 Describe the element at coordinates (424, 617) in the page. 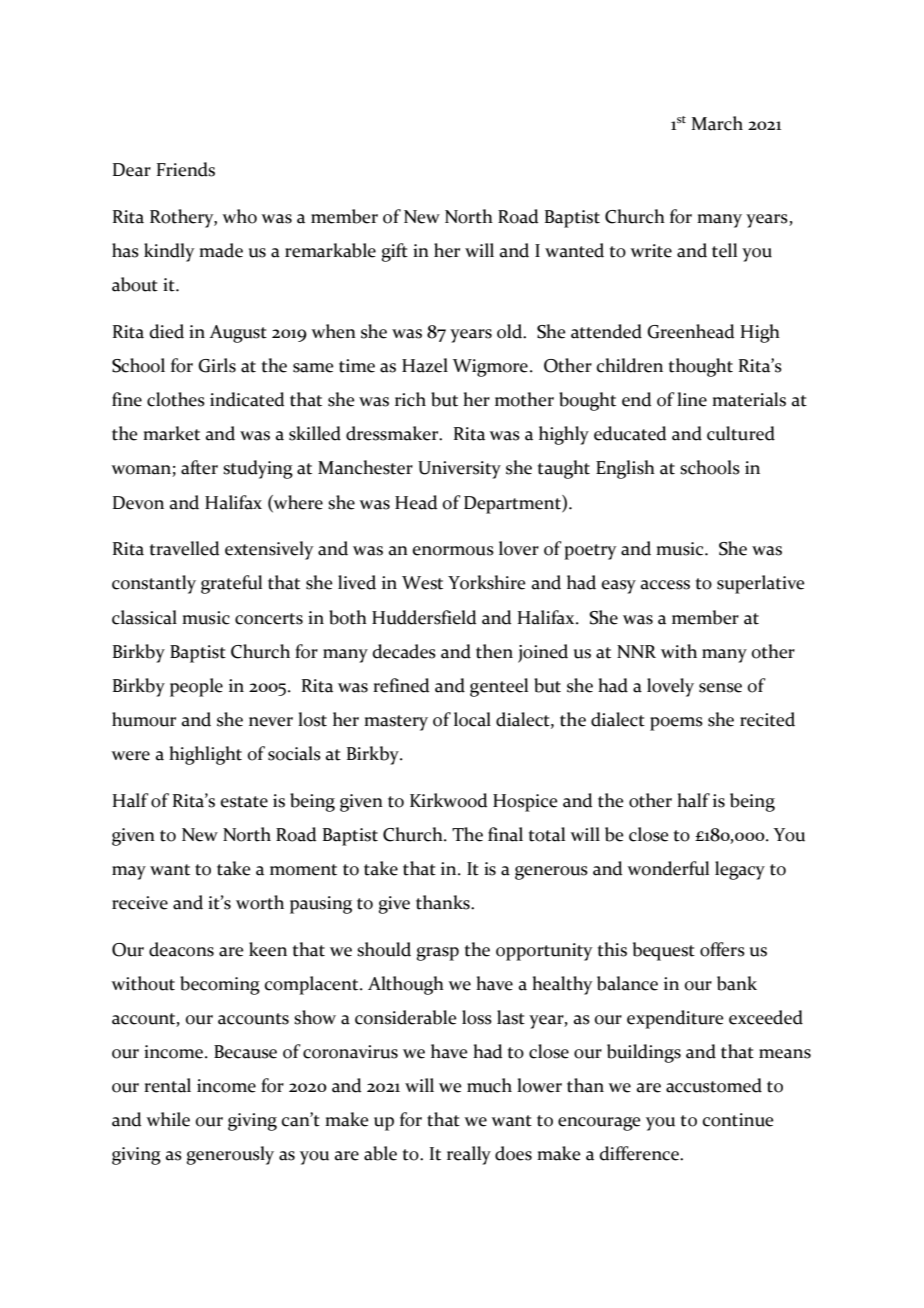

I see `Huddersfield` at that location.
